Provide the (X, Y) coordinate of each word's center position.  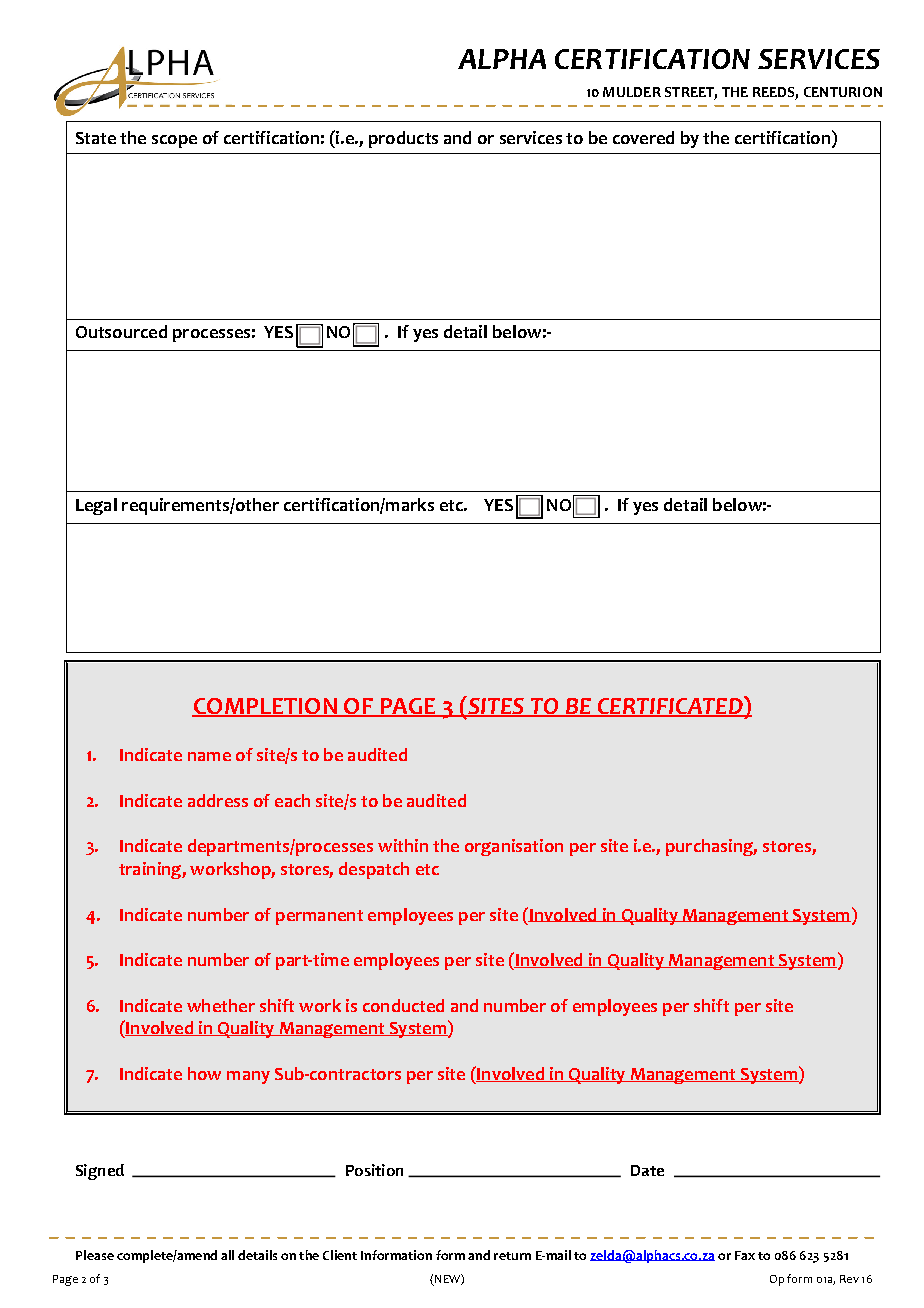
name (209, 756)
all (227, 1255)
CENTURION (843, 92)
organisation (514, 847)
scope (174, 141)
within (403, 845)
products (403, 139)
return (512, 1256)
